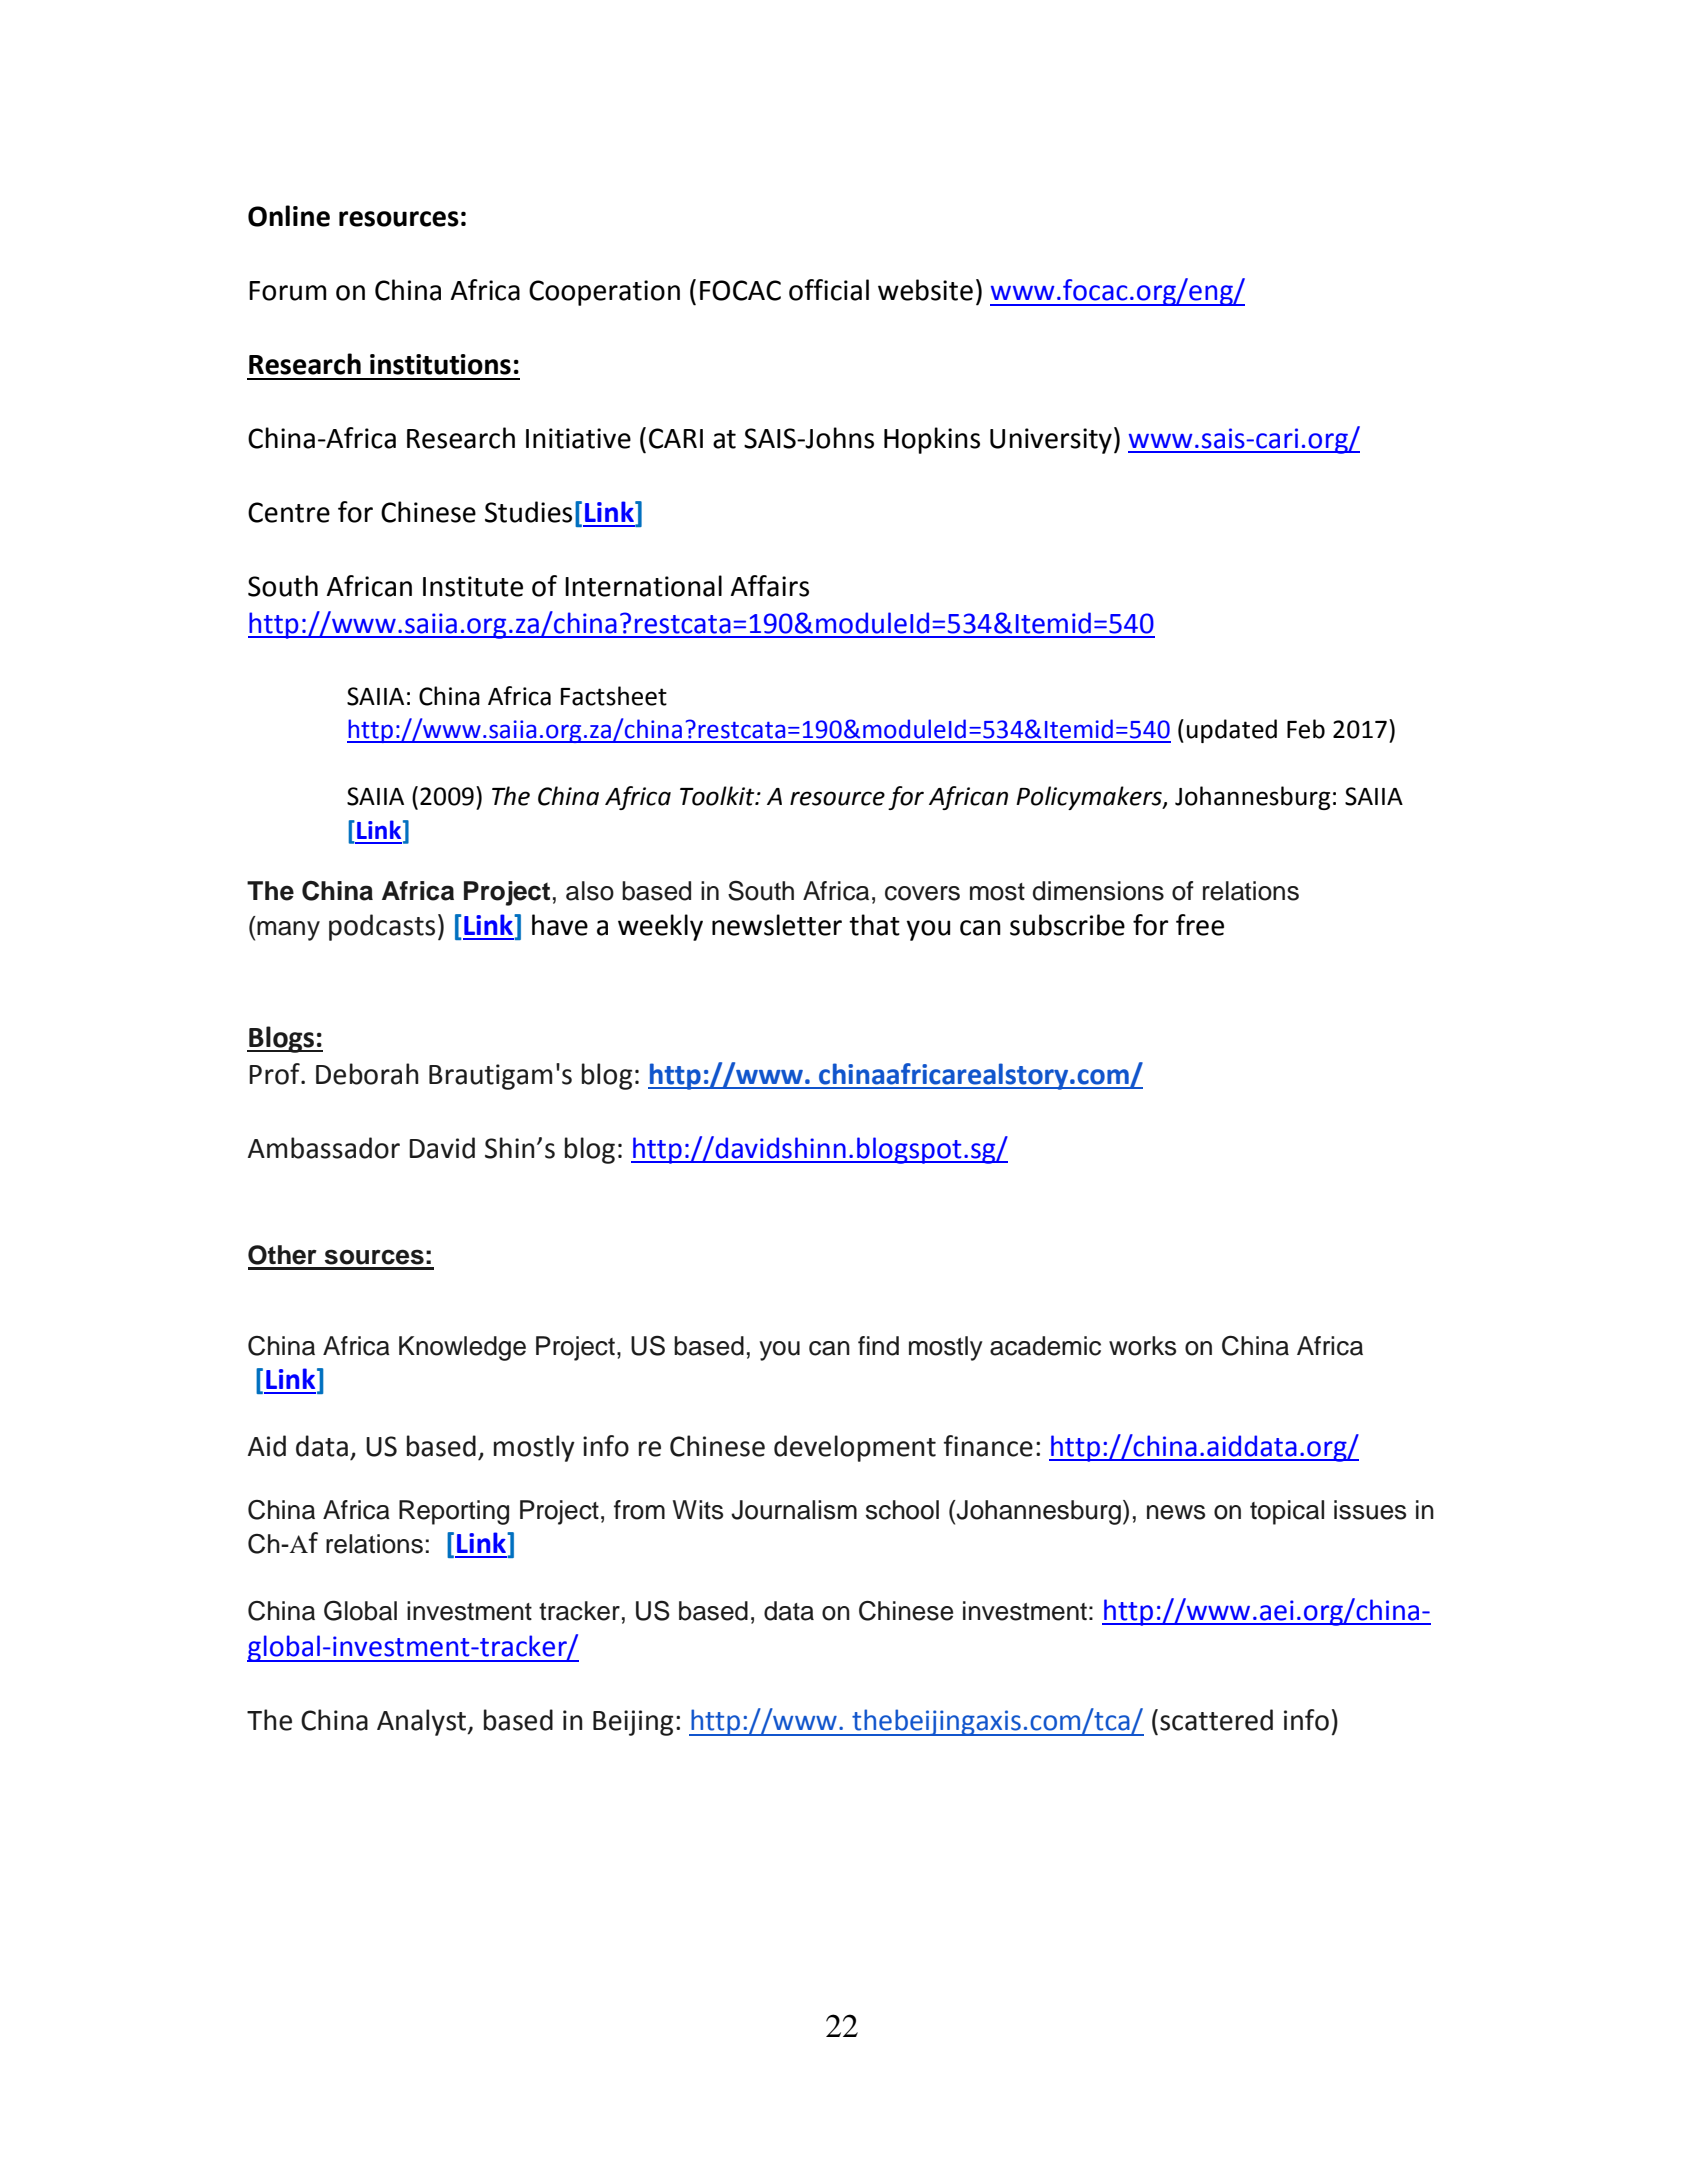 This image has width=1684, height=2179. I want to click on Forum, so click(288, 291).
